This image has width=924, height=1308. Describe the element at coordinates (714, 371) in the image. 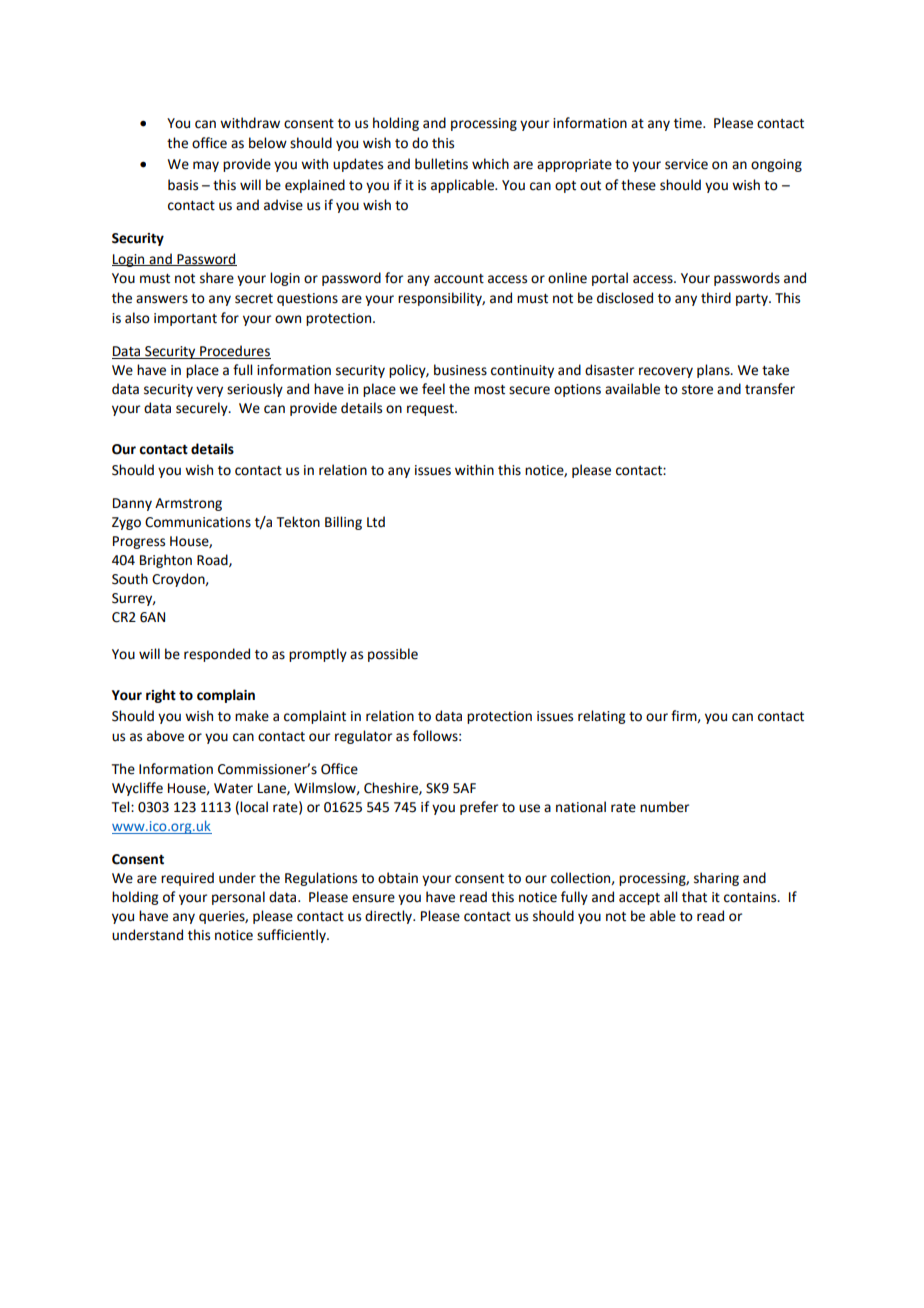

I see `plans` at that location.
